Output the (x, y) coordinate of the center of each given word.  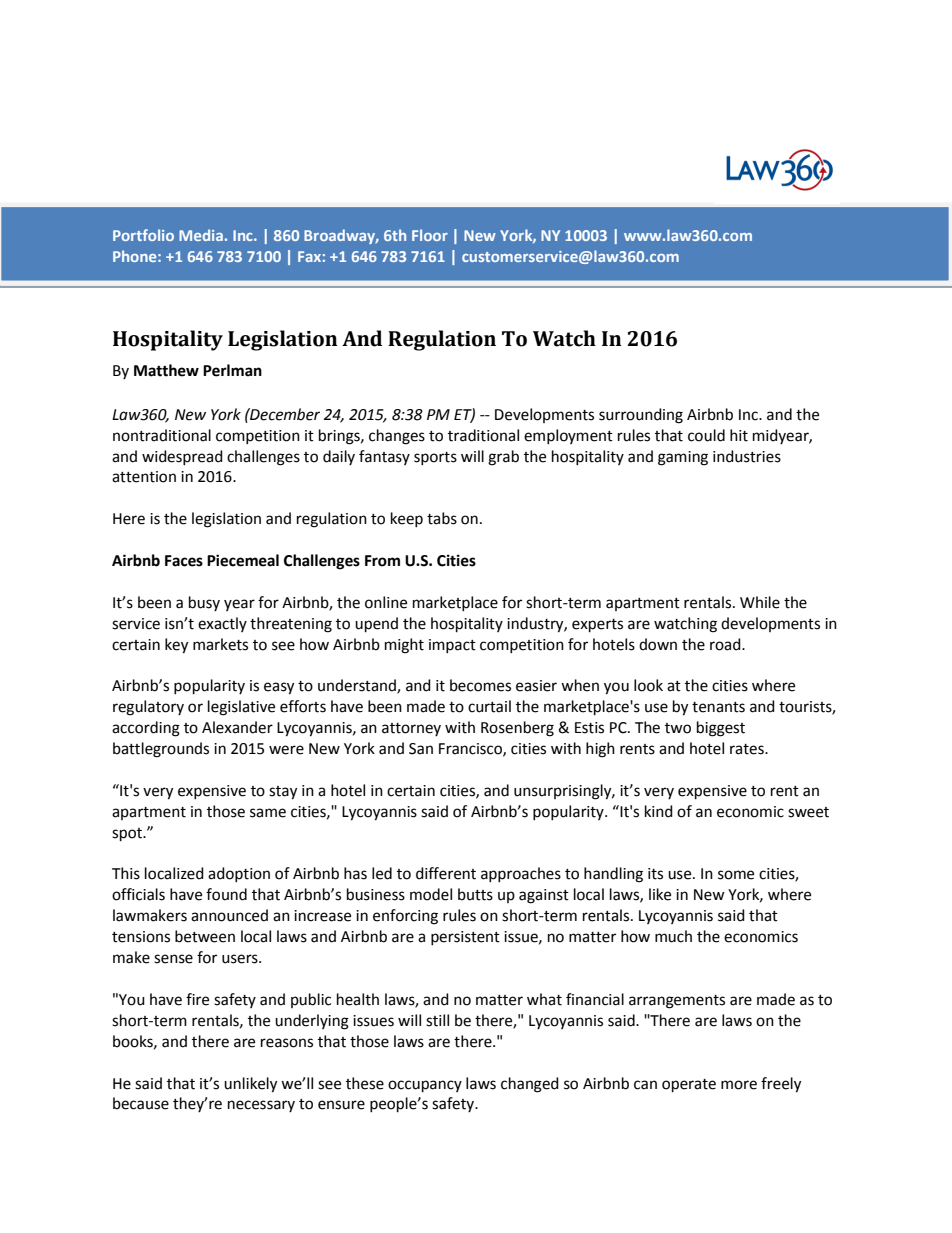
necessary (261, 1106)
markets (220, 644)
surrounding (641, 416)
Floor (430, 235)
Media (201, 235)
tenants (718, 707)
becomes (480, 685)
